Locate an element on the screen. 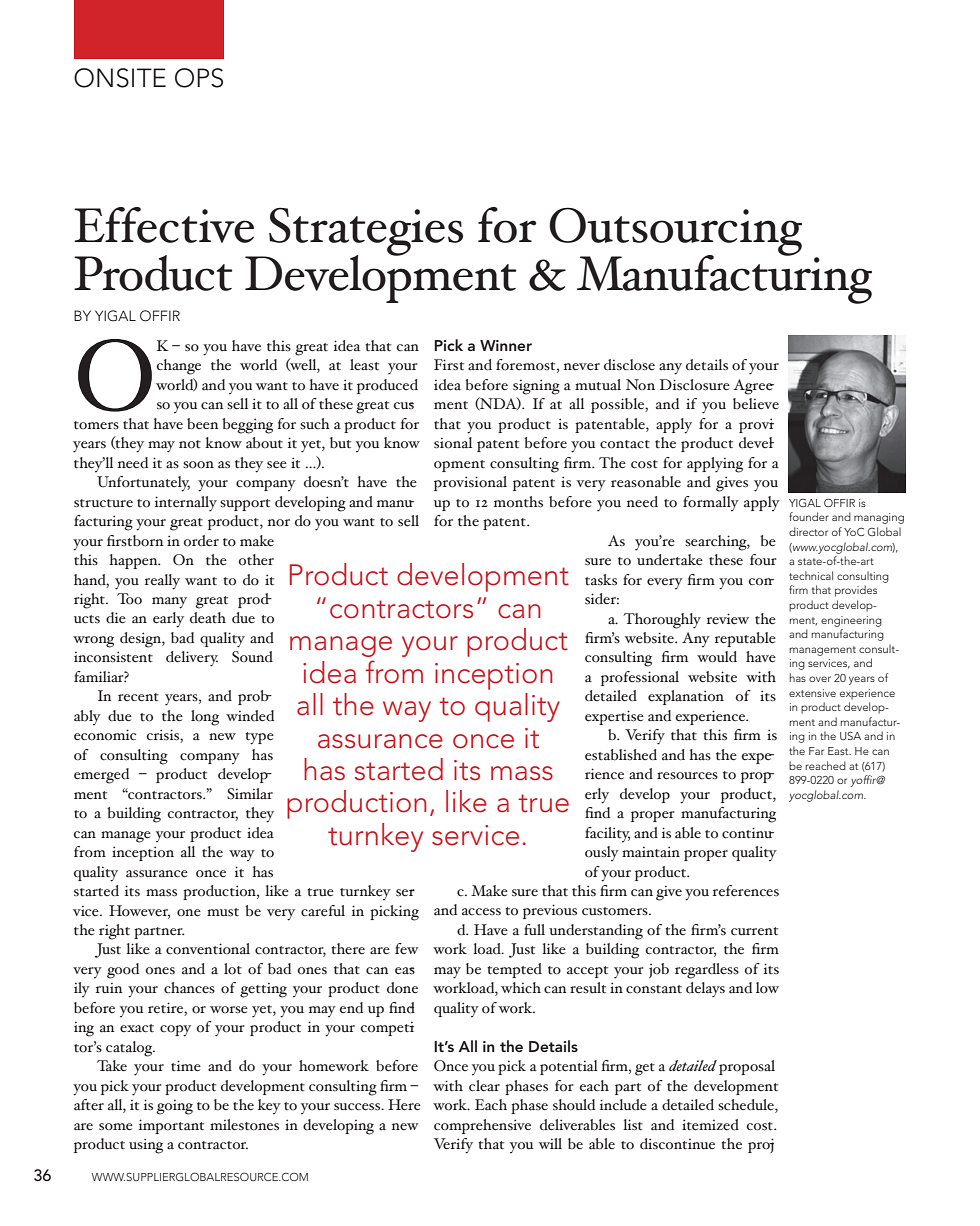 The image size is (980, 1226). signing is located at coordinates (536, 387).
